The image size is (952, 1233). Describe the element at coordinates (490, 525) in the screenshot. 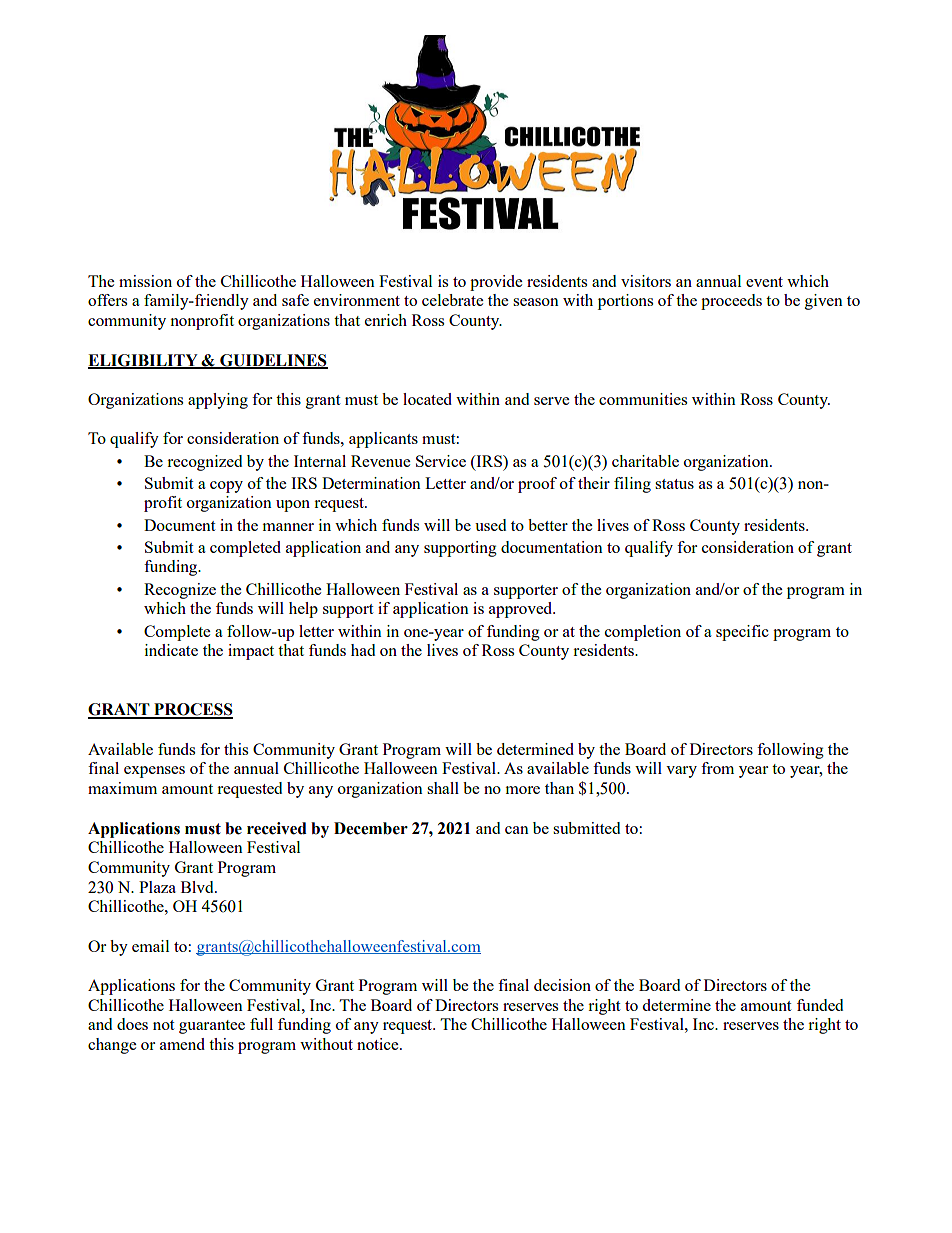

I see `used` at that location.
